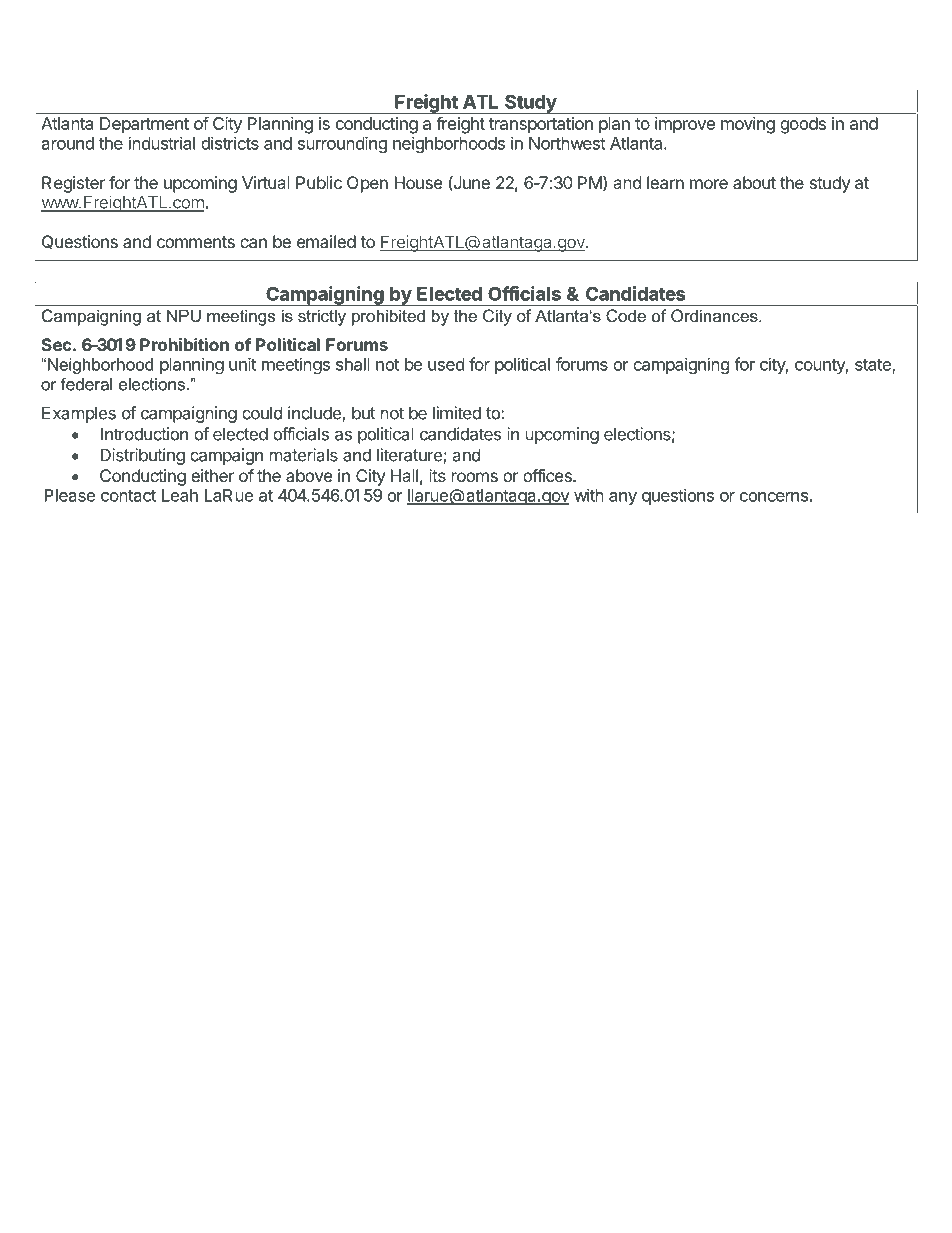  Describe the element at coordinates (388, 317) in the page. I see `prohibited` at that location.
